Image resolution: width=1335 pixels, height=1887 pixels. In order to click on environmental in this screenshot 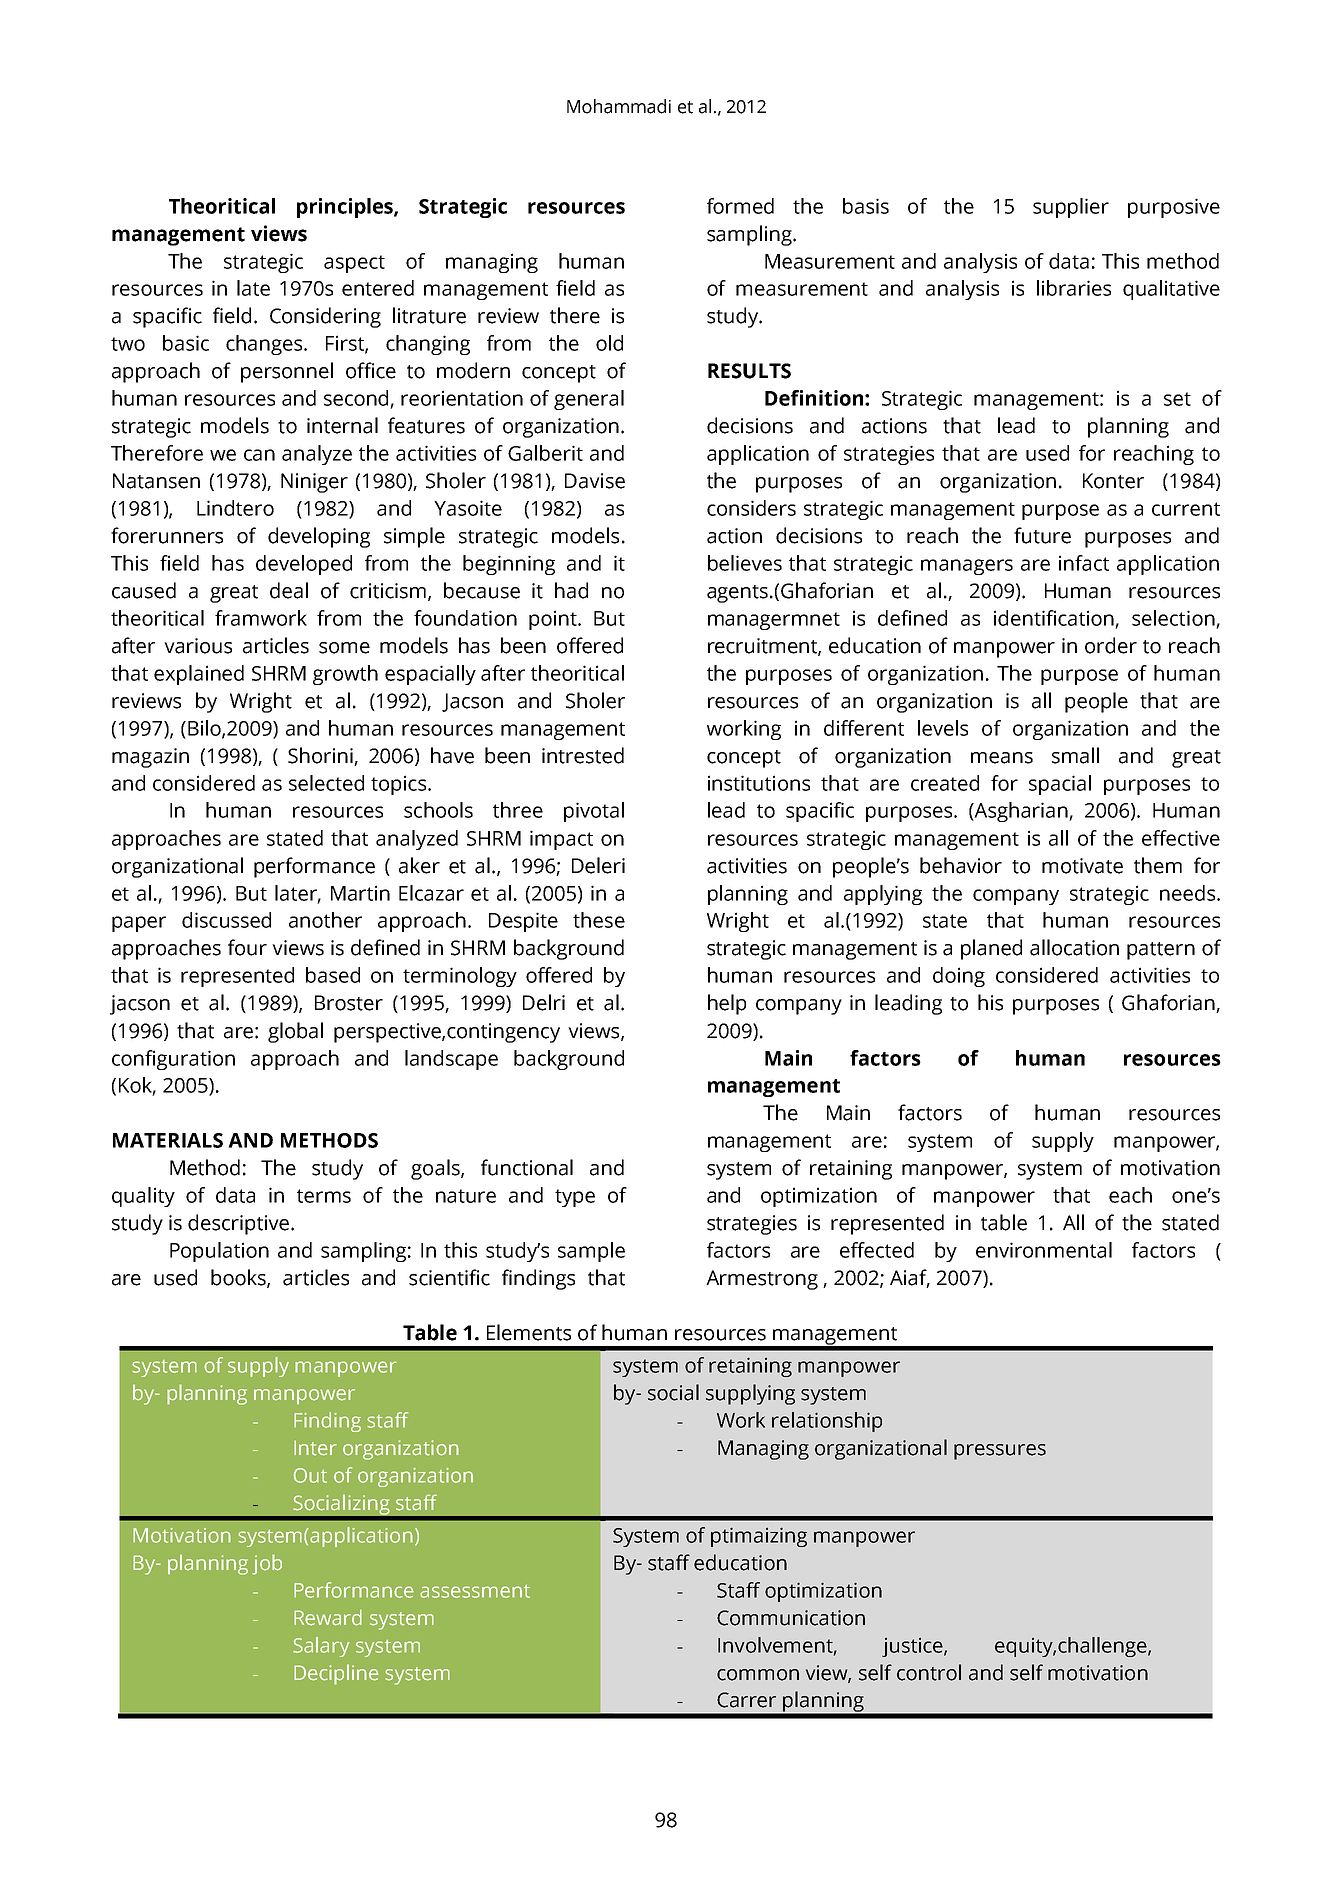, I will do `click(1044, 1250)`.
